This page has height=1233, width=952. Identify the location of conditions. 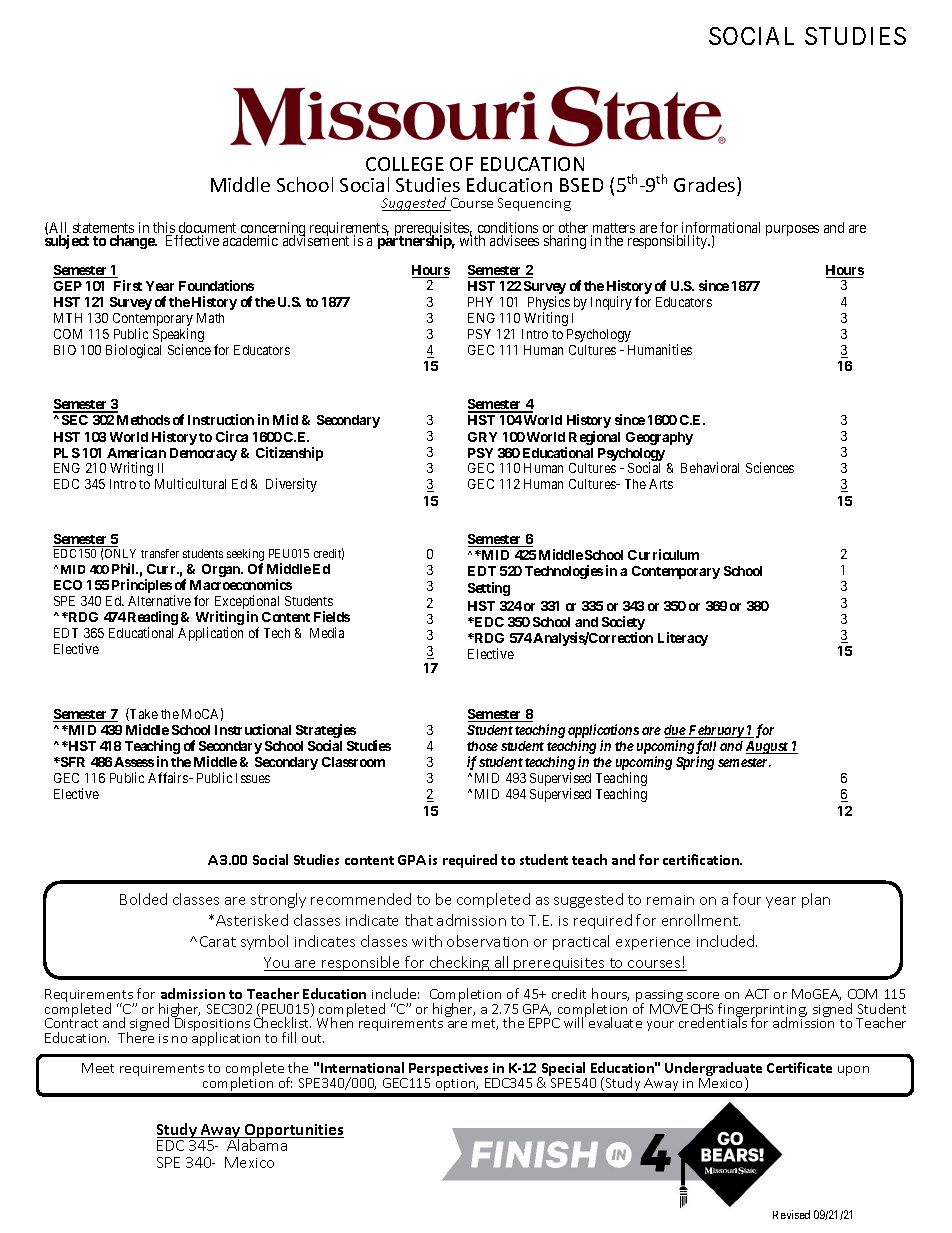
(508, 229).
